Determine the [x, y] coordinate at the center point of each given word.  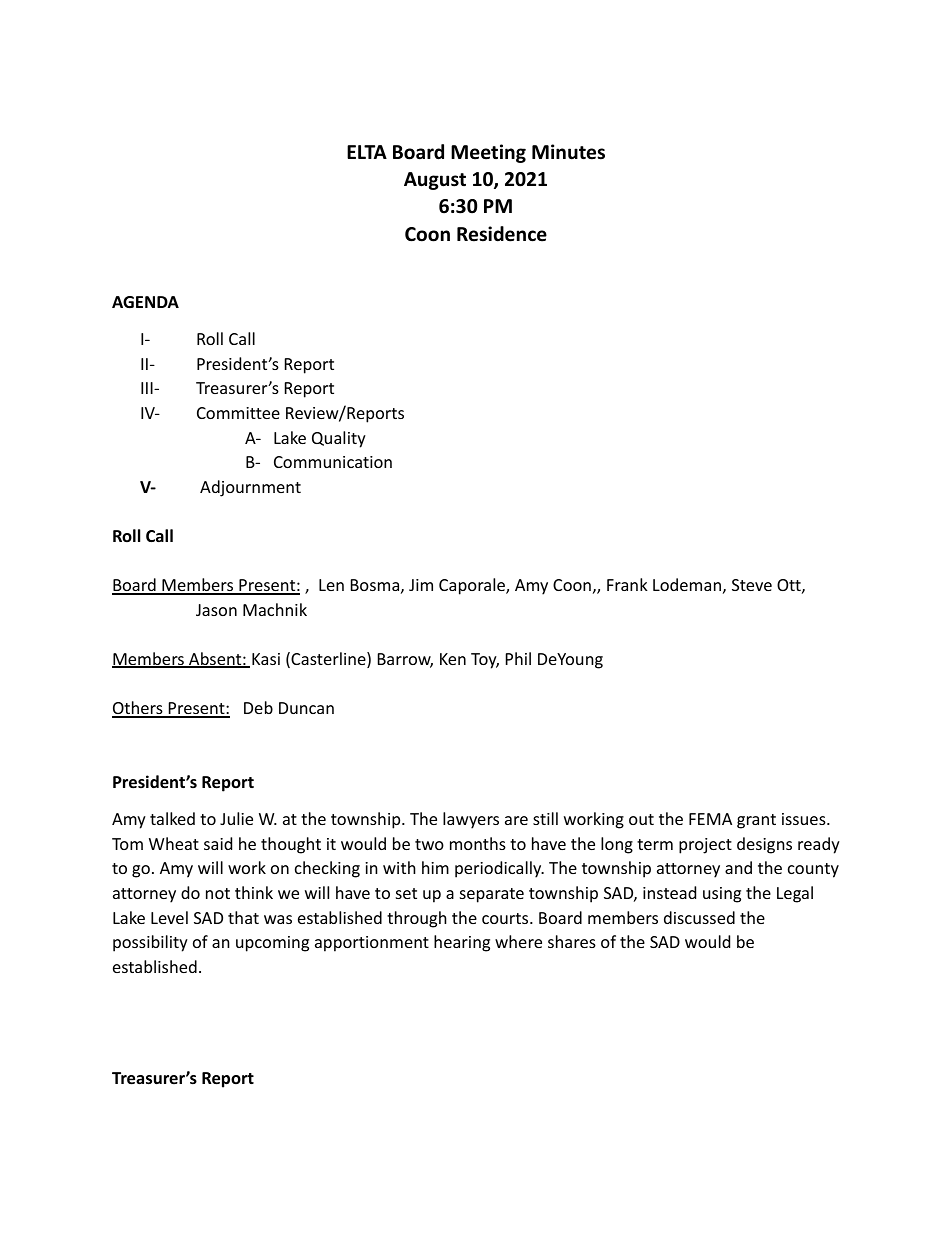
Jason [216, 610]
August [435, 181]
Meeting [488, 153]
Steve [752, 585]
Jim [421, 585]
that [243, 917]
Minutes [568, 152]
